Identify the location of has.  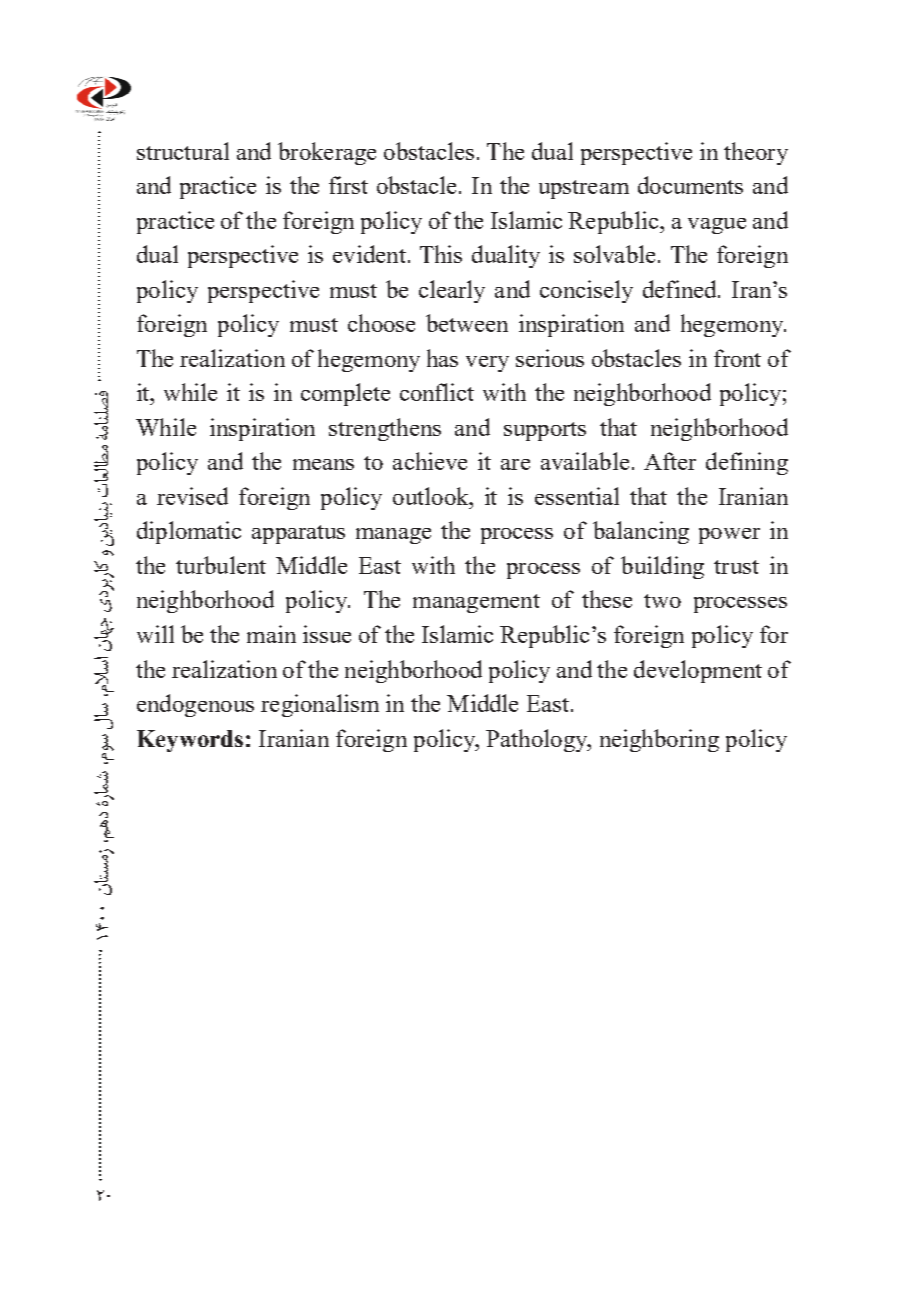
(442, 358).
